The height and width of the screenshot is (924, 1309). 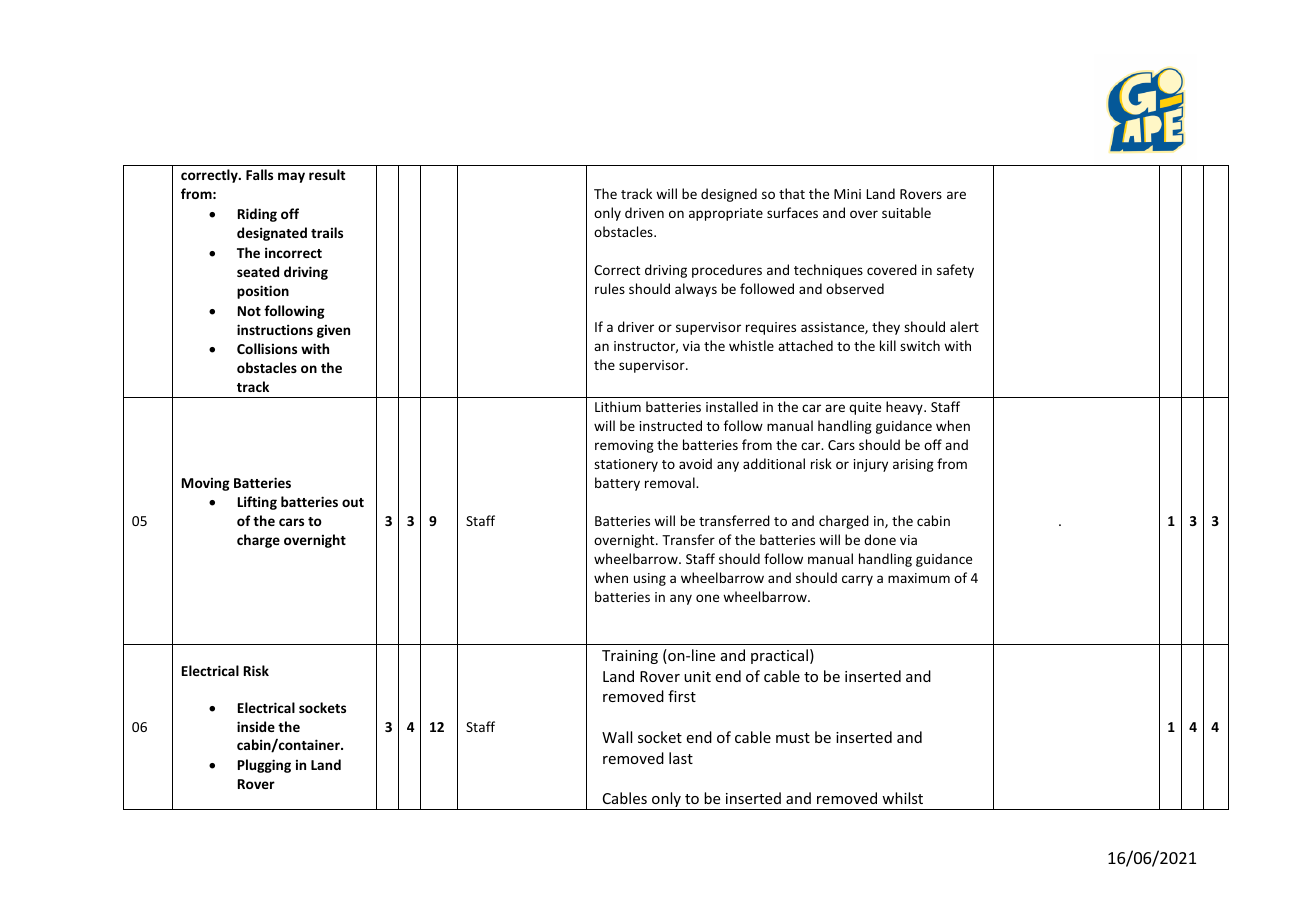 What do you see at coordinates (644, 212) in the screenshot?
I see `driven` at bounding box center [644, 212].
